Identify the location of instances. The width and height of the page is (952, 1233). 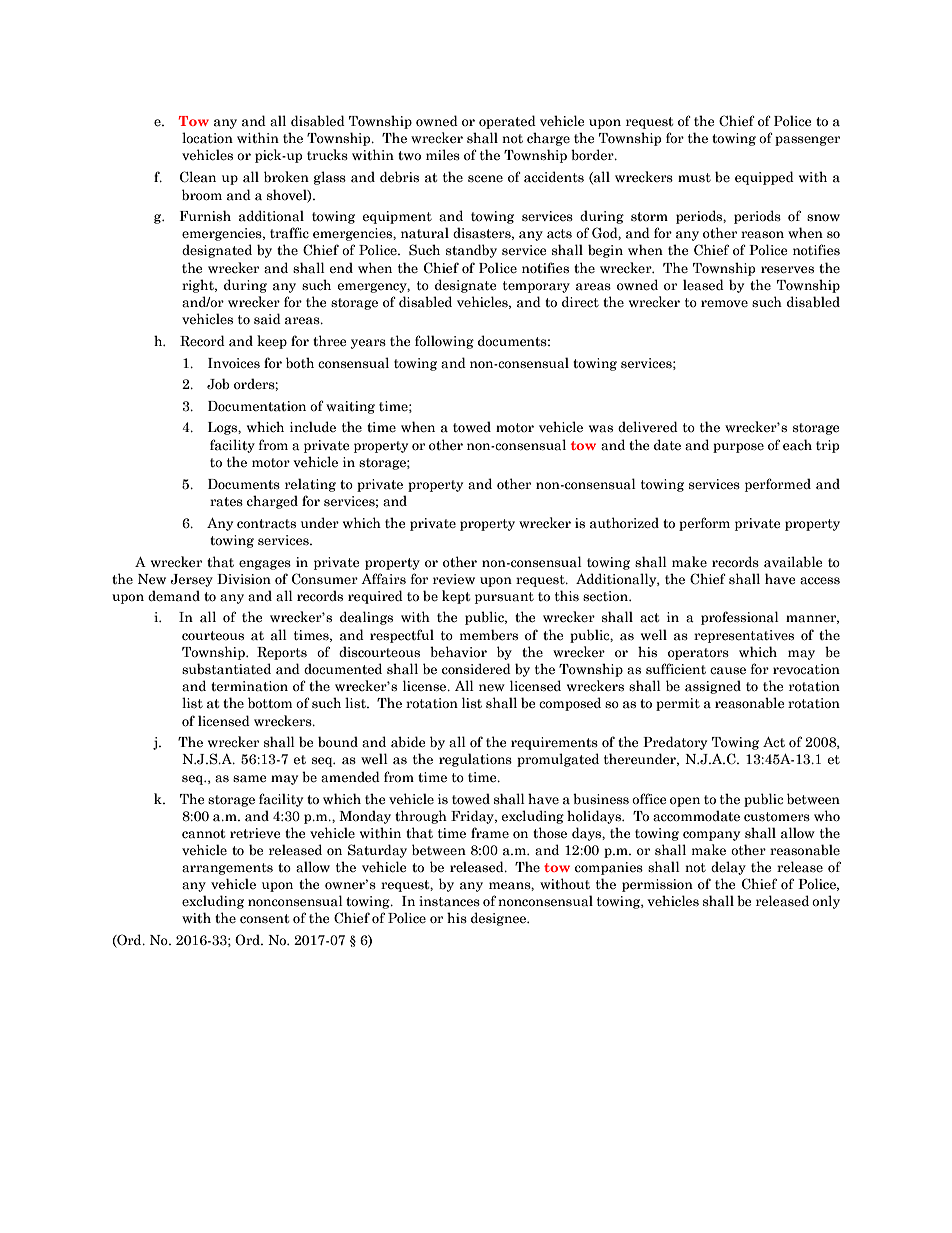
(449, 901).
